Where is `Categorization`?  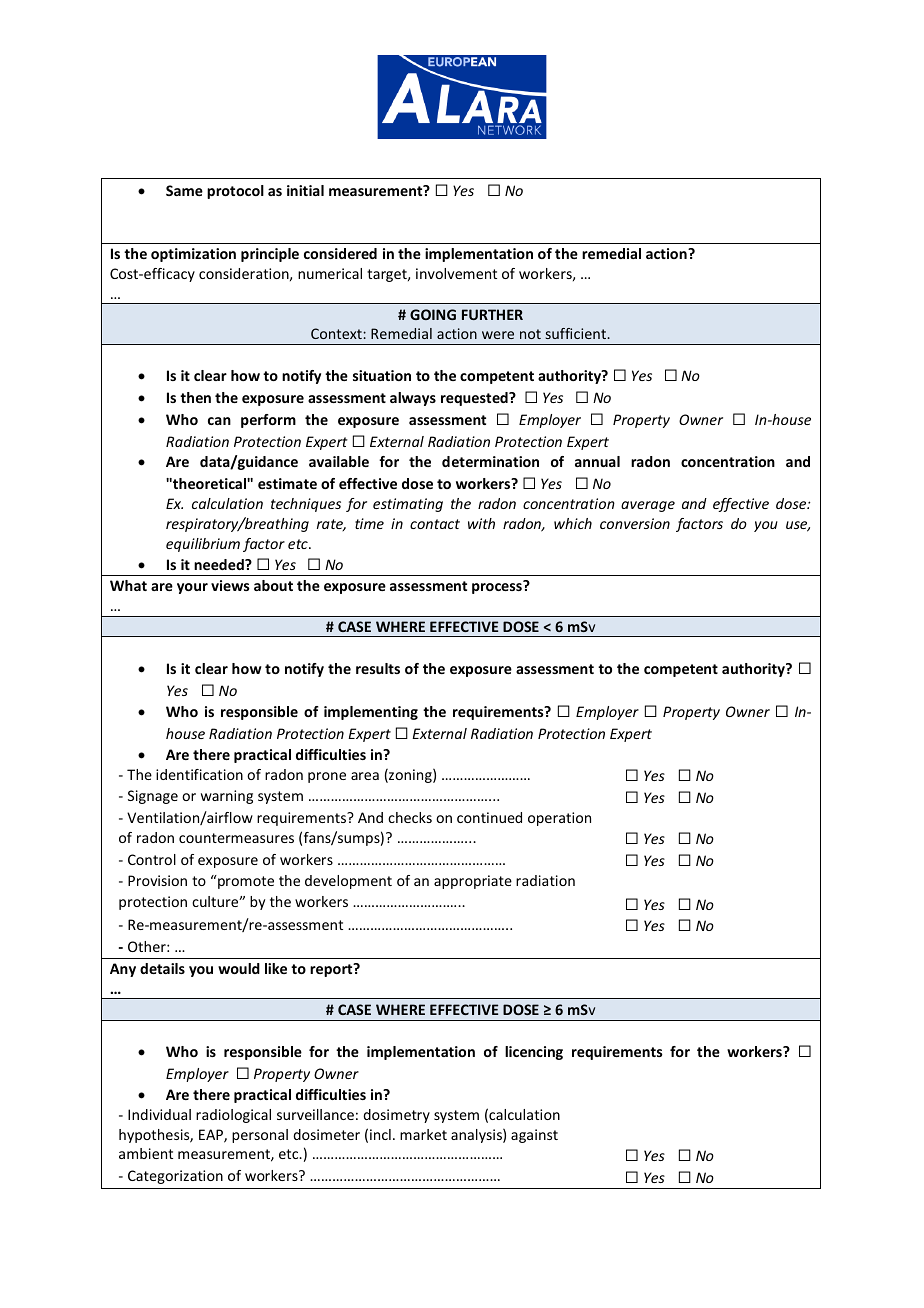 Categorization is located at coordinates (175, 1177).
